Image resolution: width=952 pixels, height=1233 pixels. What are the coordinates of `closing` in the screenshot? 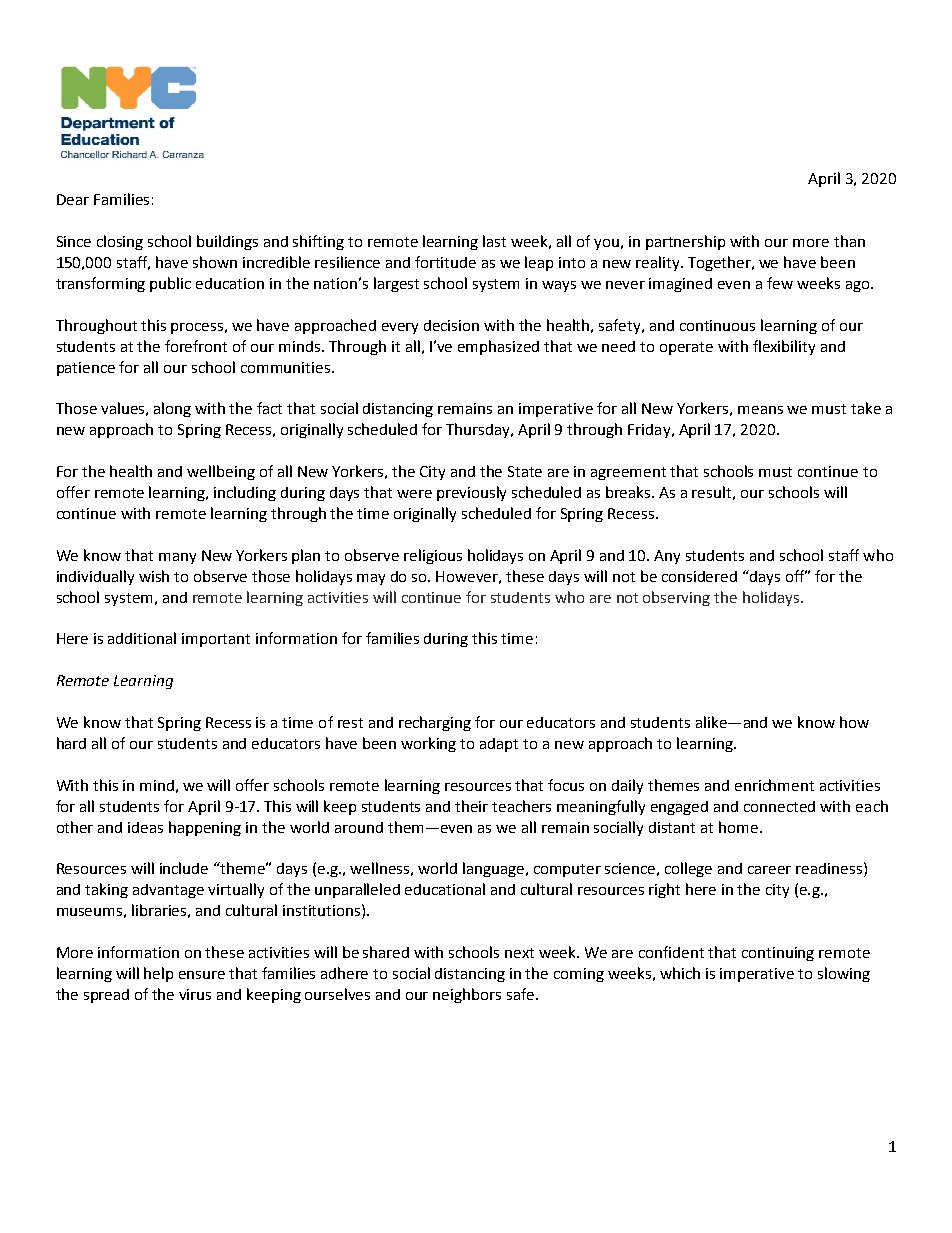 It's located at (120, 242).
